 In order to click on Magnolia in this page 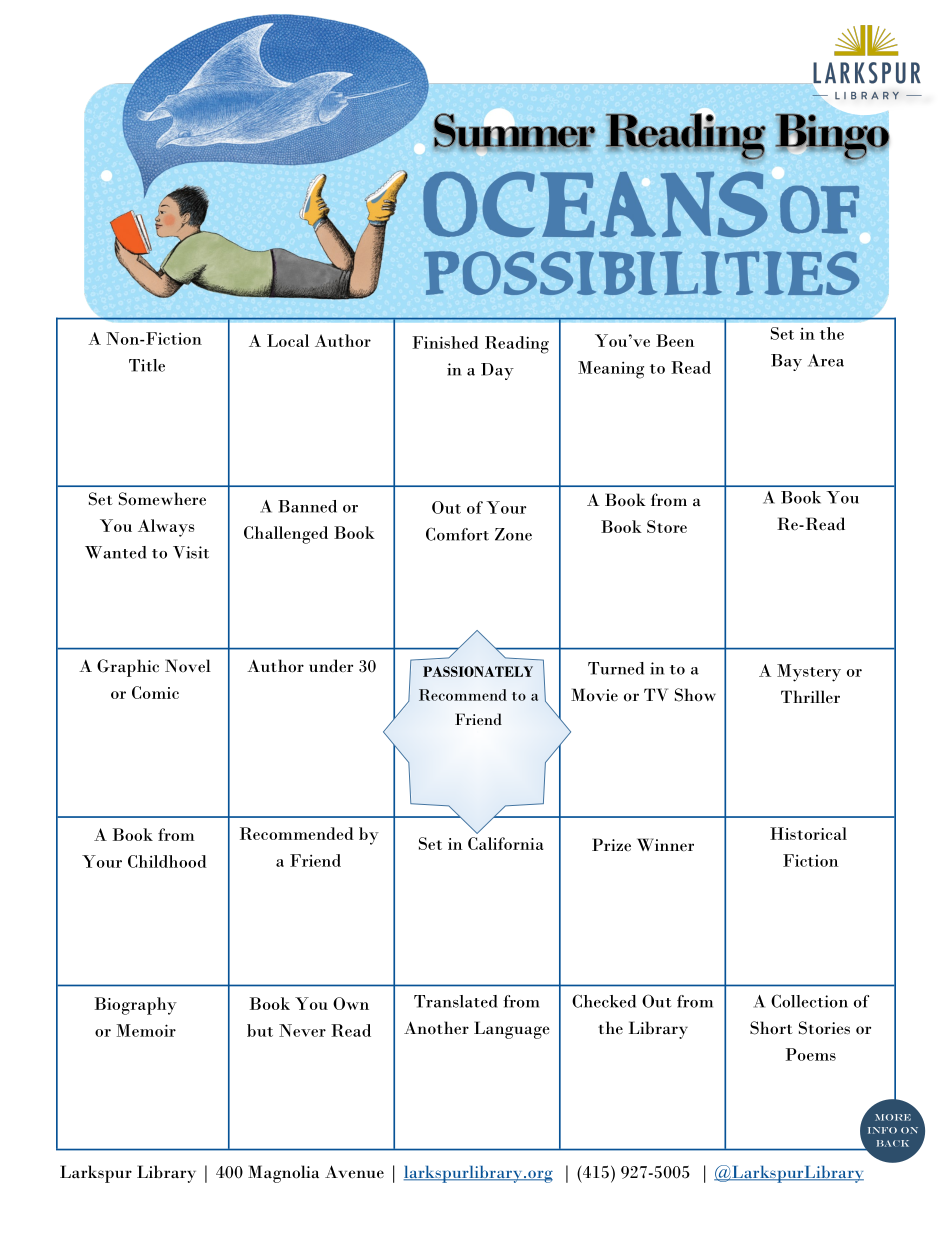, I will do `click(283, 1174)`.
